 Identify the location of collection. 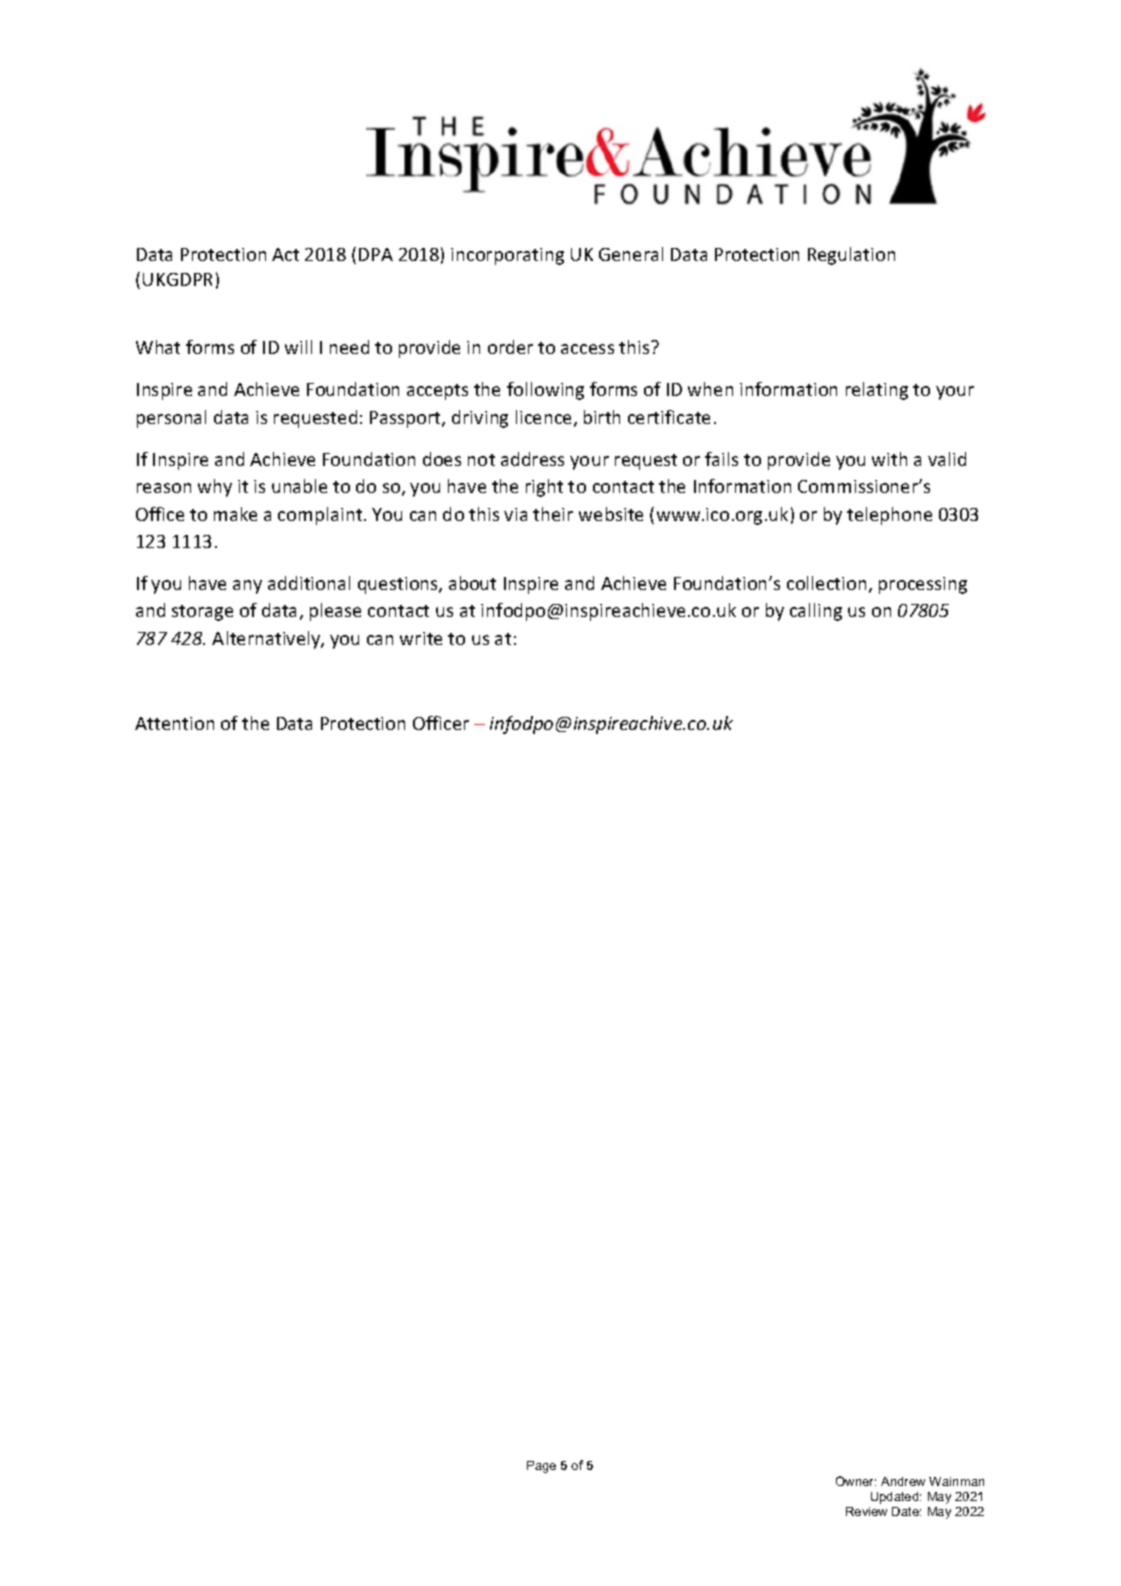
(826, 583).
